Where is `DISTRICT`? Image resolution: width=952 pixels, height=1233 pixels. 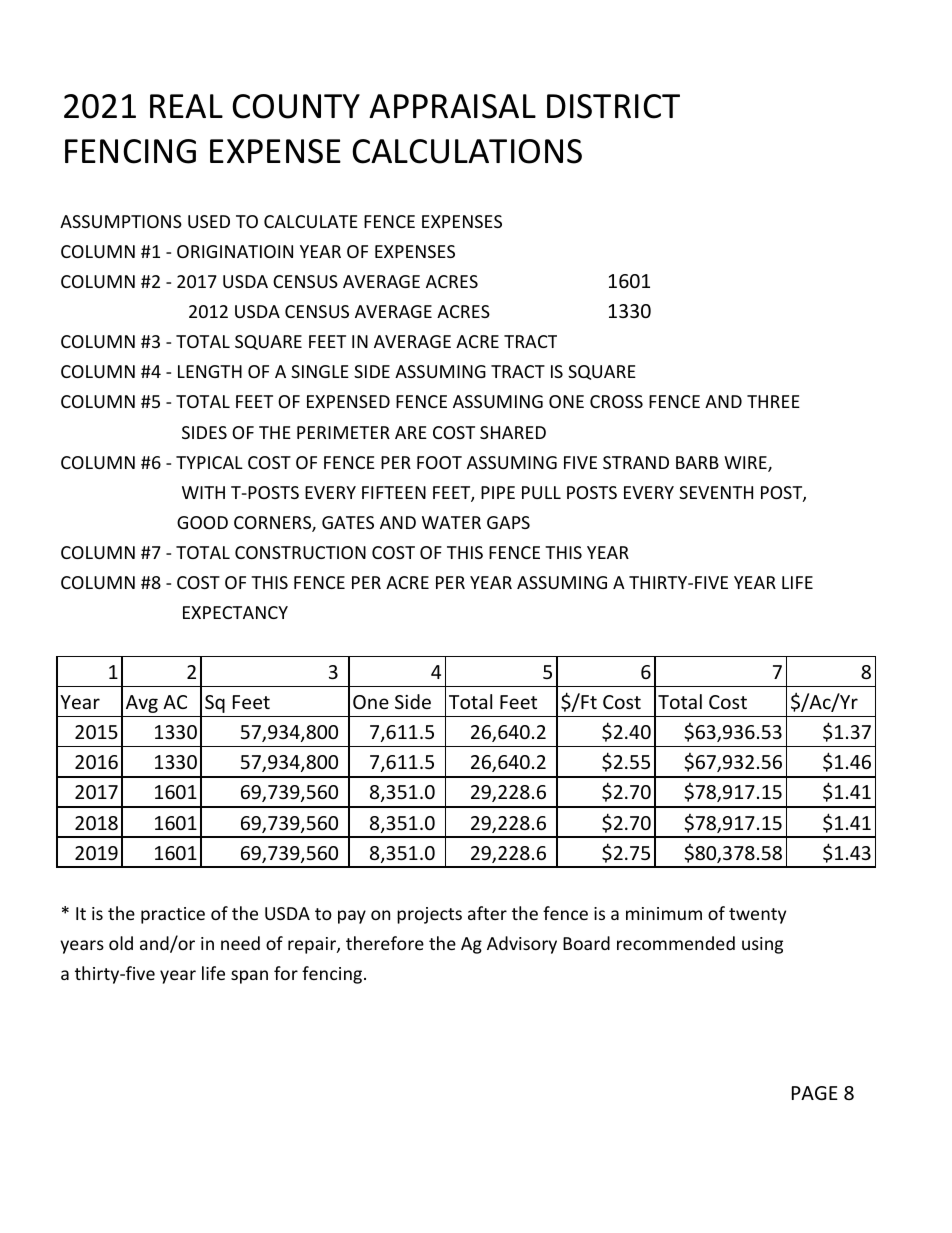 DISTRICT is located at coordinates (613, 106).
